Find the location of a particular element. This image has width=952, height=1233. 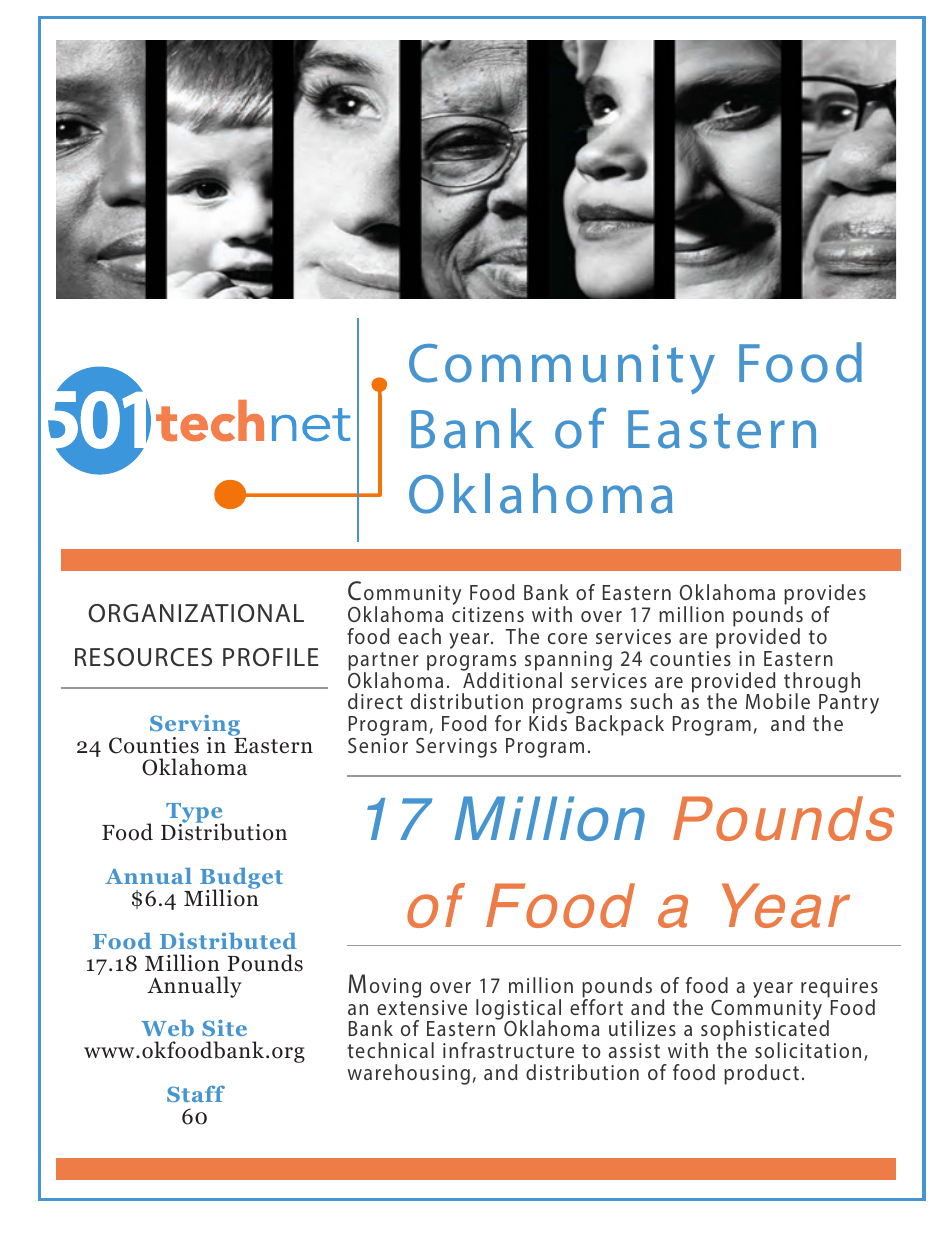

Distributed is located at coordinates (228, 940).
